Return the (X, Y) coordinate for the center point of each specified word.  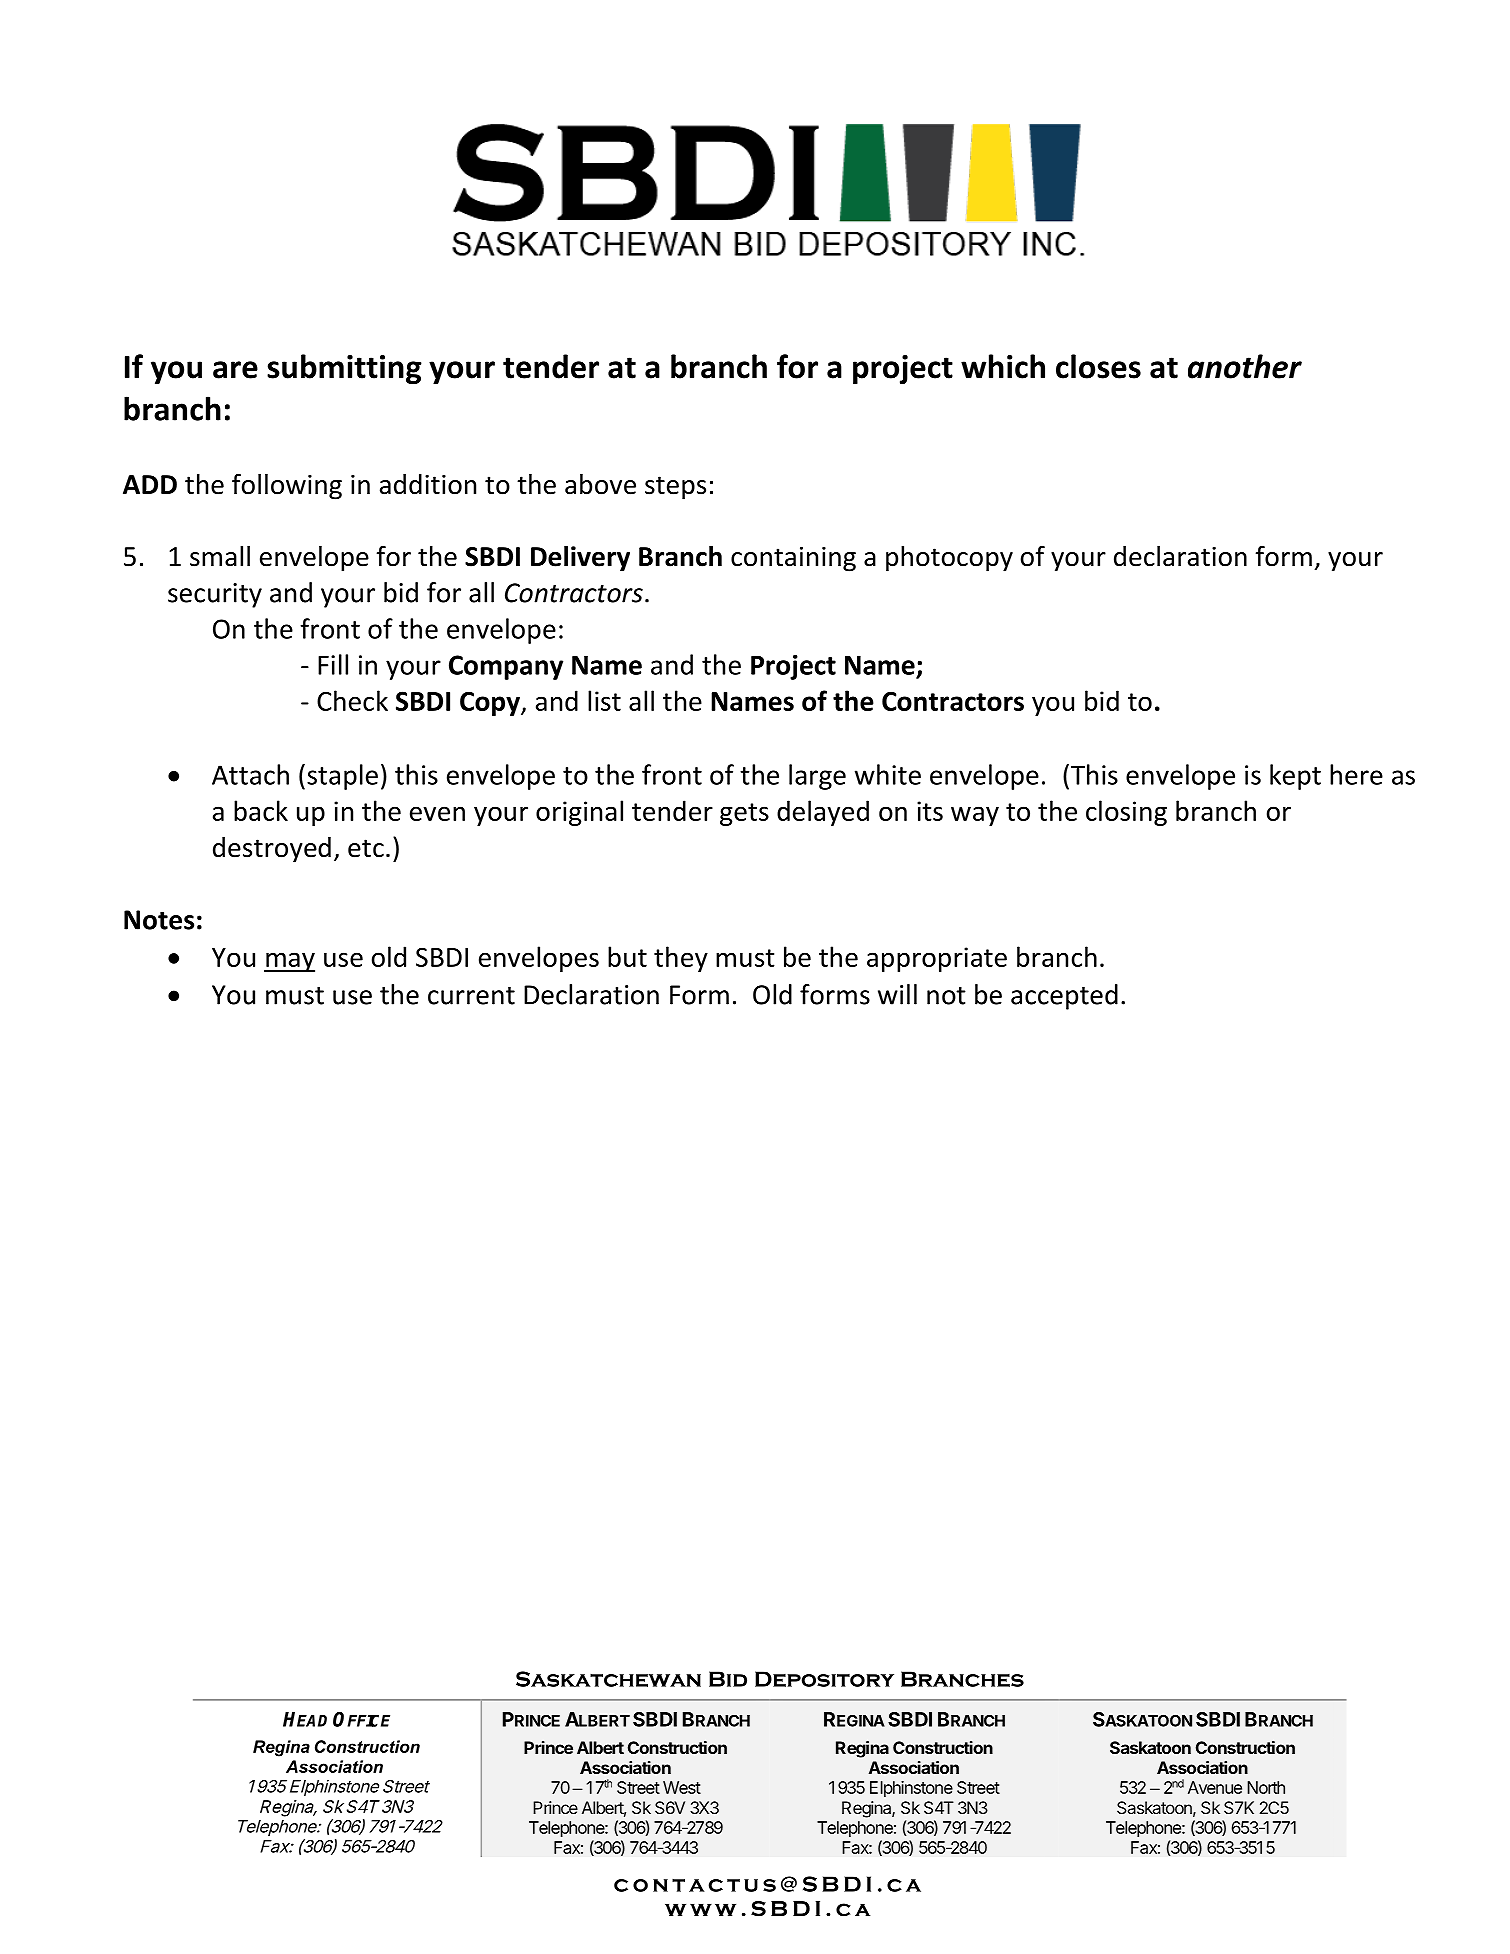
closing (1126, 813)
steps (675, 488)
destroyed (272, 850)
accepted (1064, 997)
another (1245, 366)
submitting (344, 369)
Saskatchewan (608, 1679)
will (897, 994)
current (471, 996)
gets (744, 814)
